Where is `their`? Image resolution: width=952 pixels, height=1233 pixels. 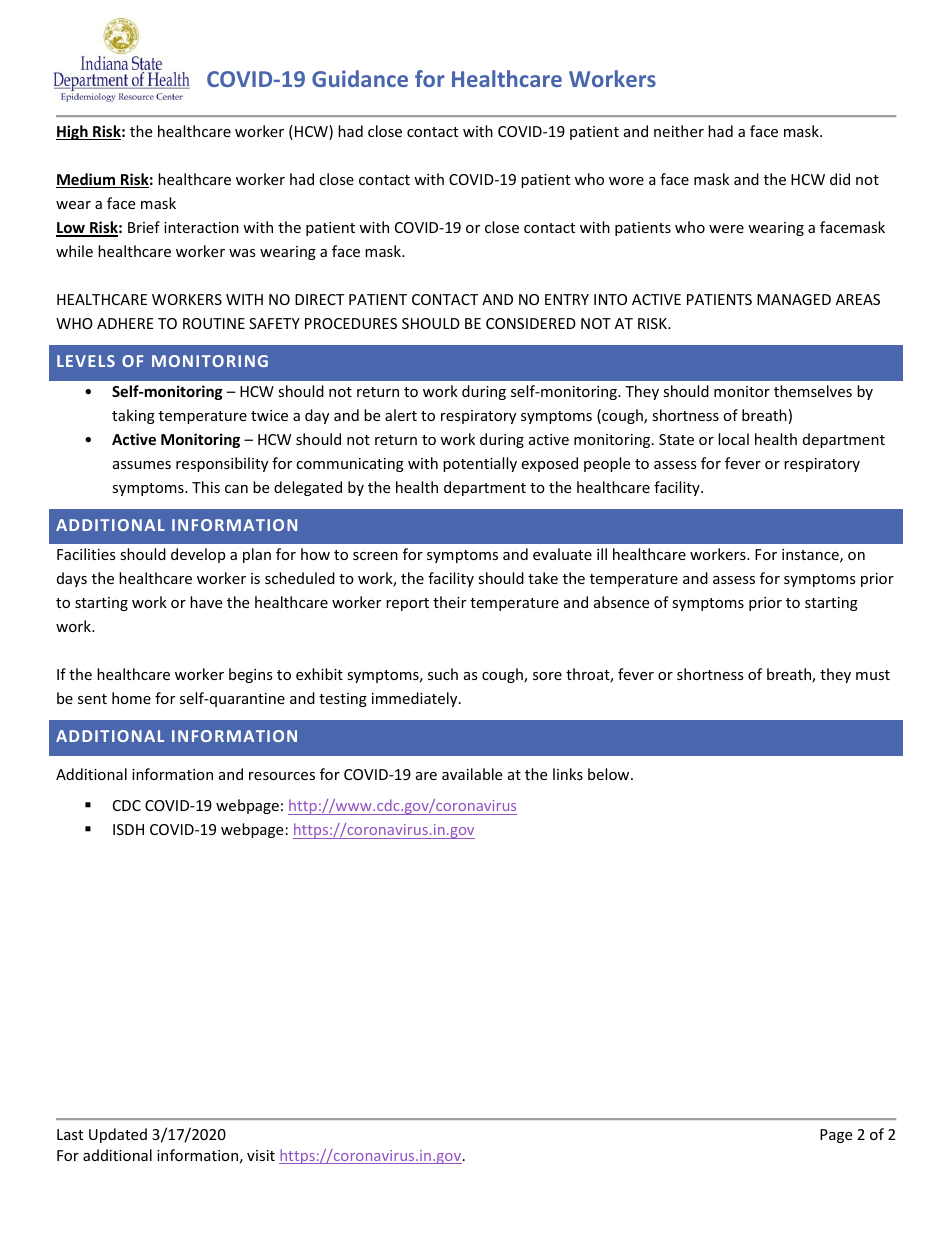 their is located at coordinates (449, 602).
